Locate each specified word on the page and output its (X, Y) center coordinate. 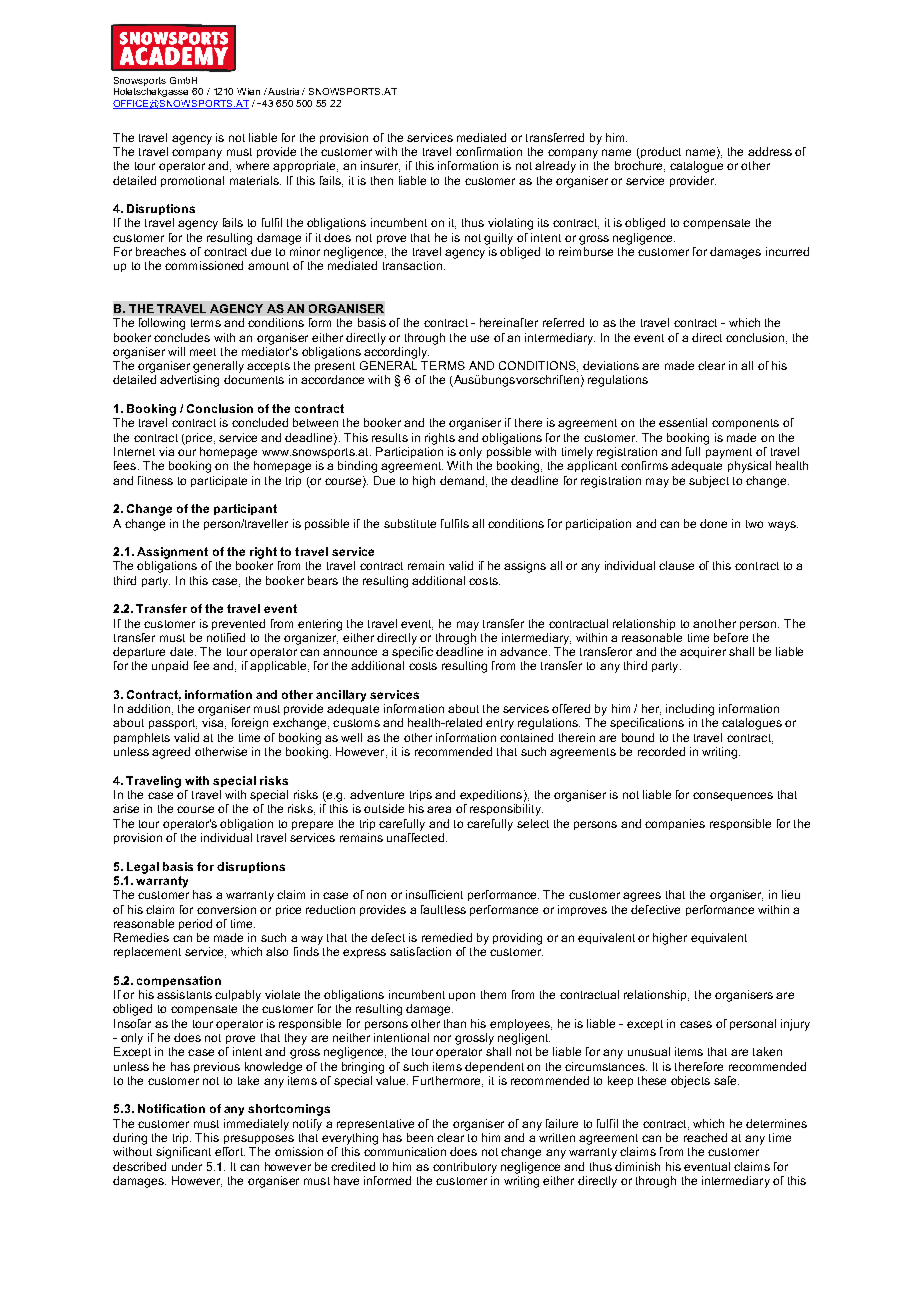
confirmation (489, 151)
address (770, 151)
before (731, 637)
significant (183, 1153)
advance (523, 651)
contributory (465, 1168)
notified (226, 637)
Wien (248, 91)
